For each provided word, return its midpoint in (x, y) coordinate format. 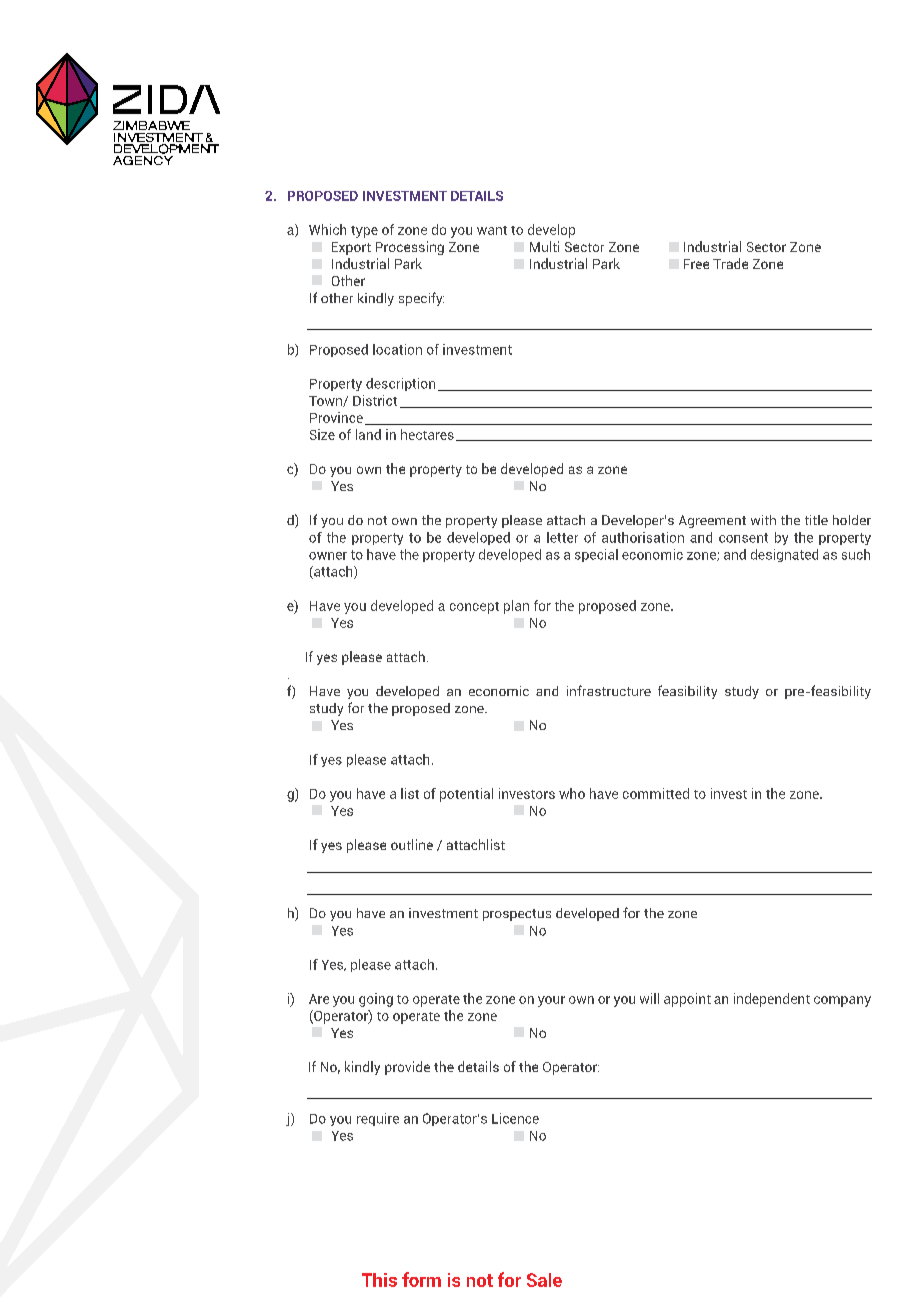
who (572, 793)
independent (772, 1000)
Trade (730, 263)
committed (656, 793)
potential (466, 795)
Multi (544, 246)
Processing (410, 248)
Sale (544, 1280)
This (379, 1280)
